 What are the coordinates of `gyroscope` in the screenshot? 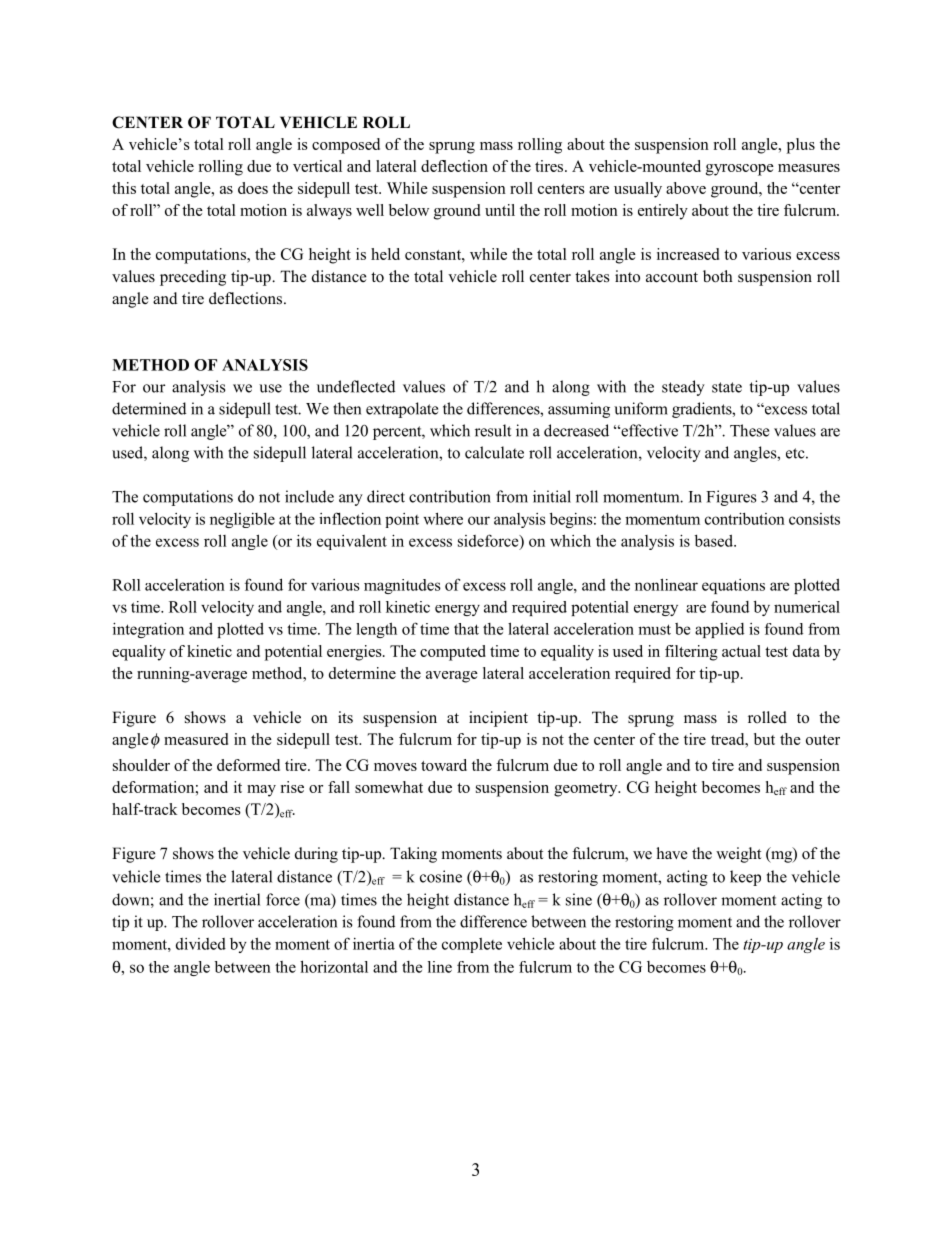 It's located at (740, 170).
